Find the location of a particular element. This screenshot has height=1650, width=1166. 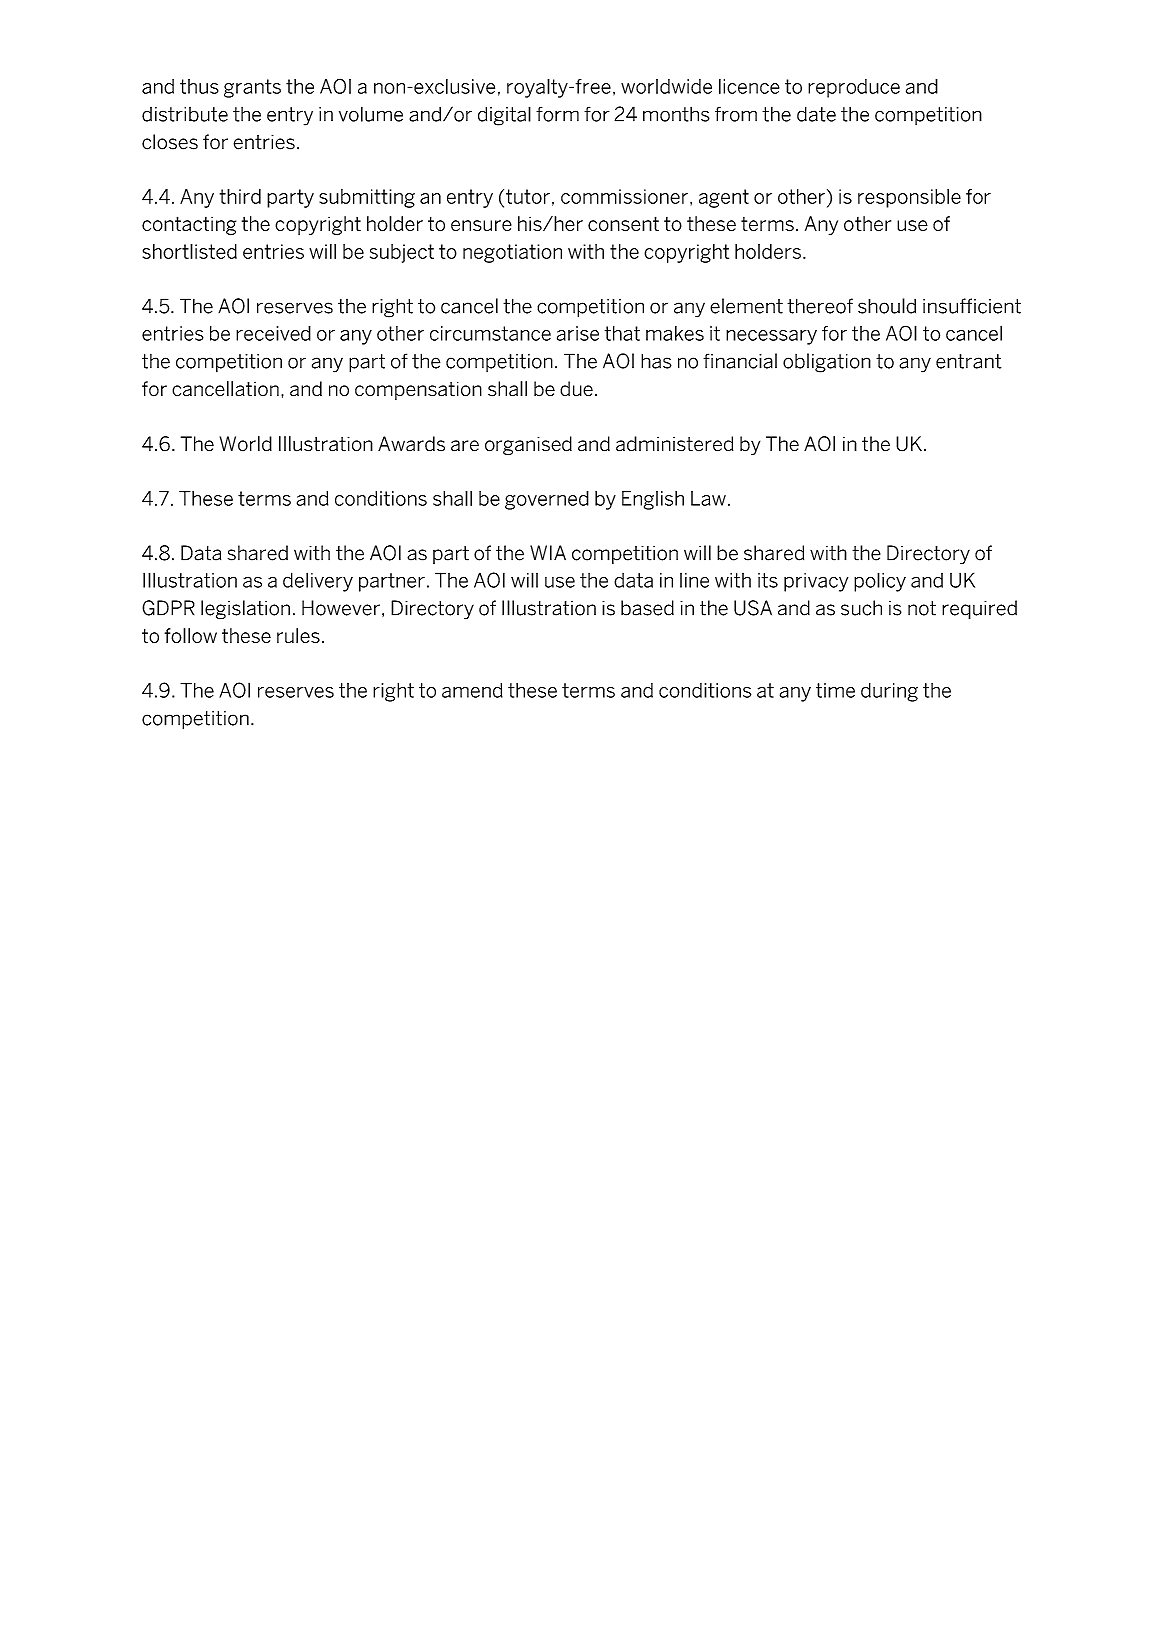

obligation is located at coordinates (827, 363).
